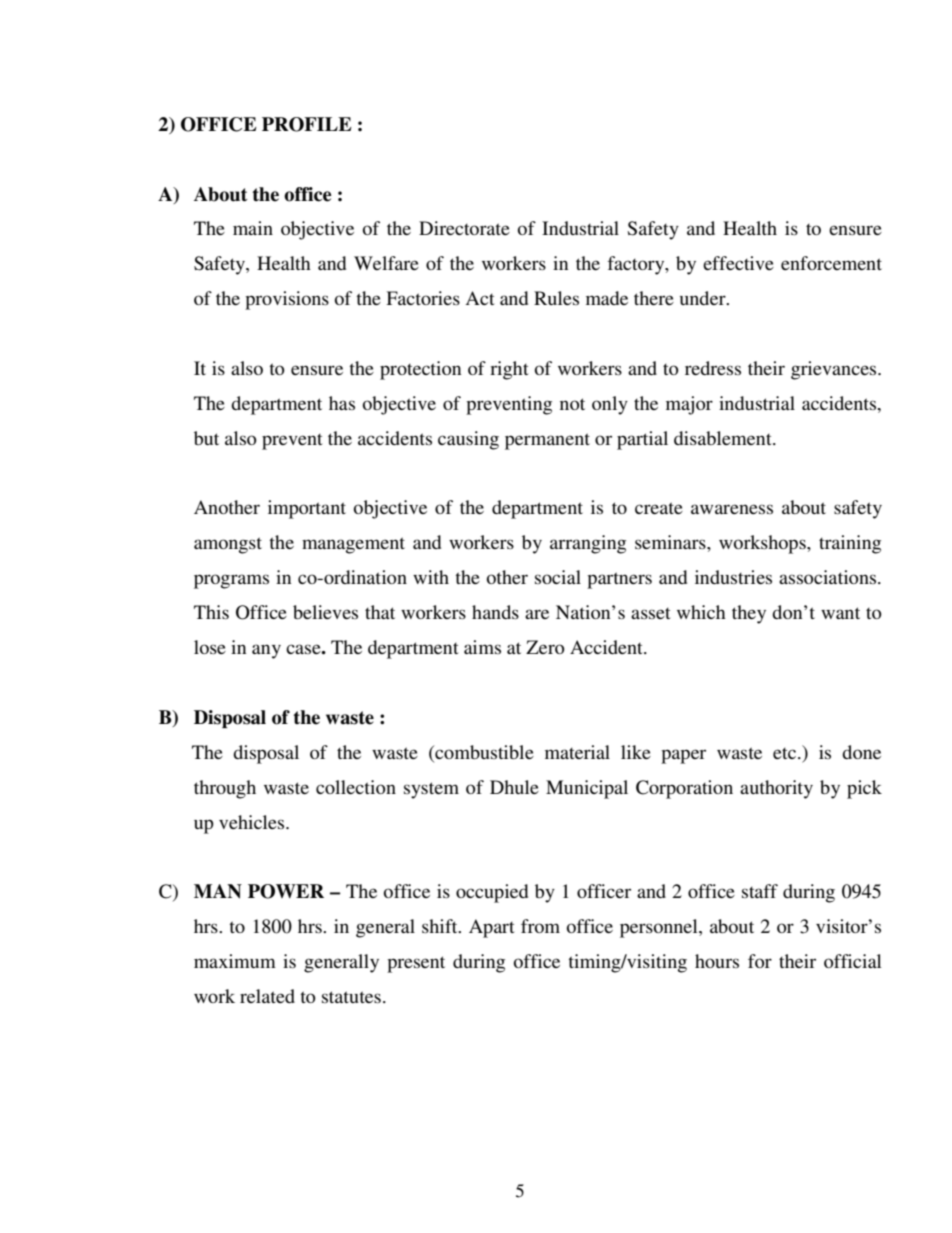 The height and width of the page is (1233, 952). Describe the element at coordinates (267, 996) in the page. I see `related` at that location.
